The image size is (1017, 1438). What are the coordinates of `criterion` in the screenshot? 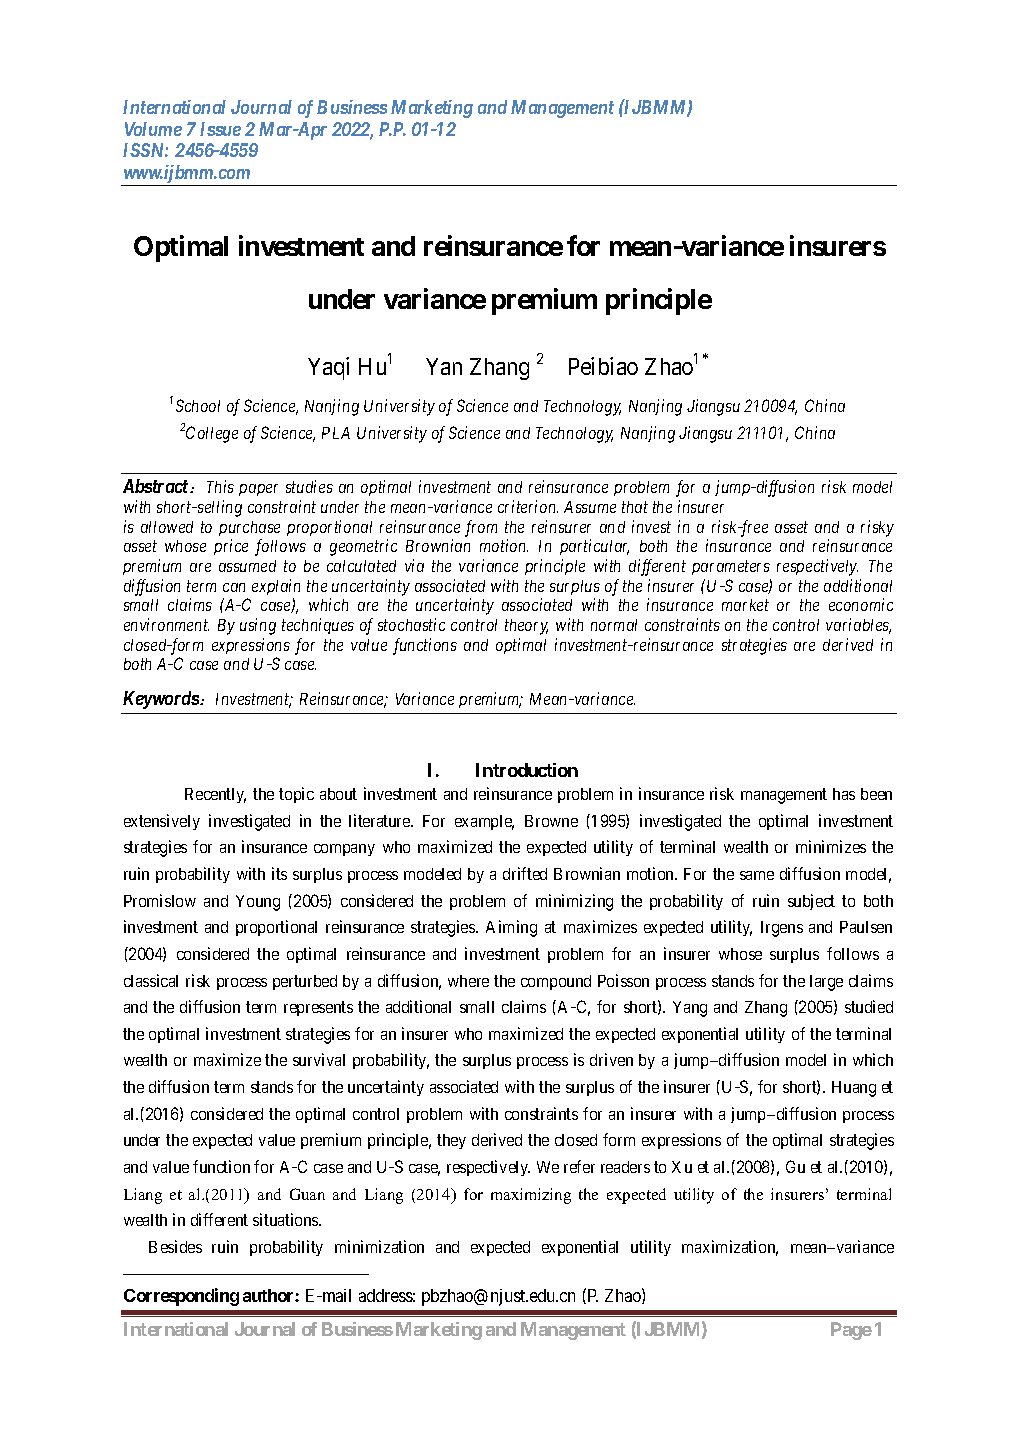 It's located at (528, 506).
